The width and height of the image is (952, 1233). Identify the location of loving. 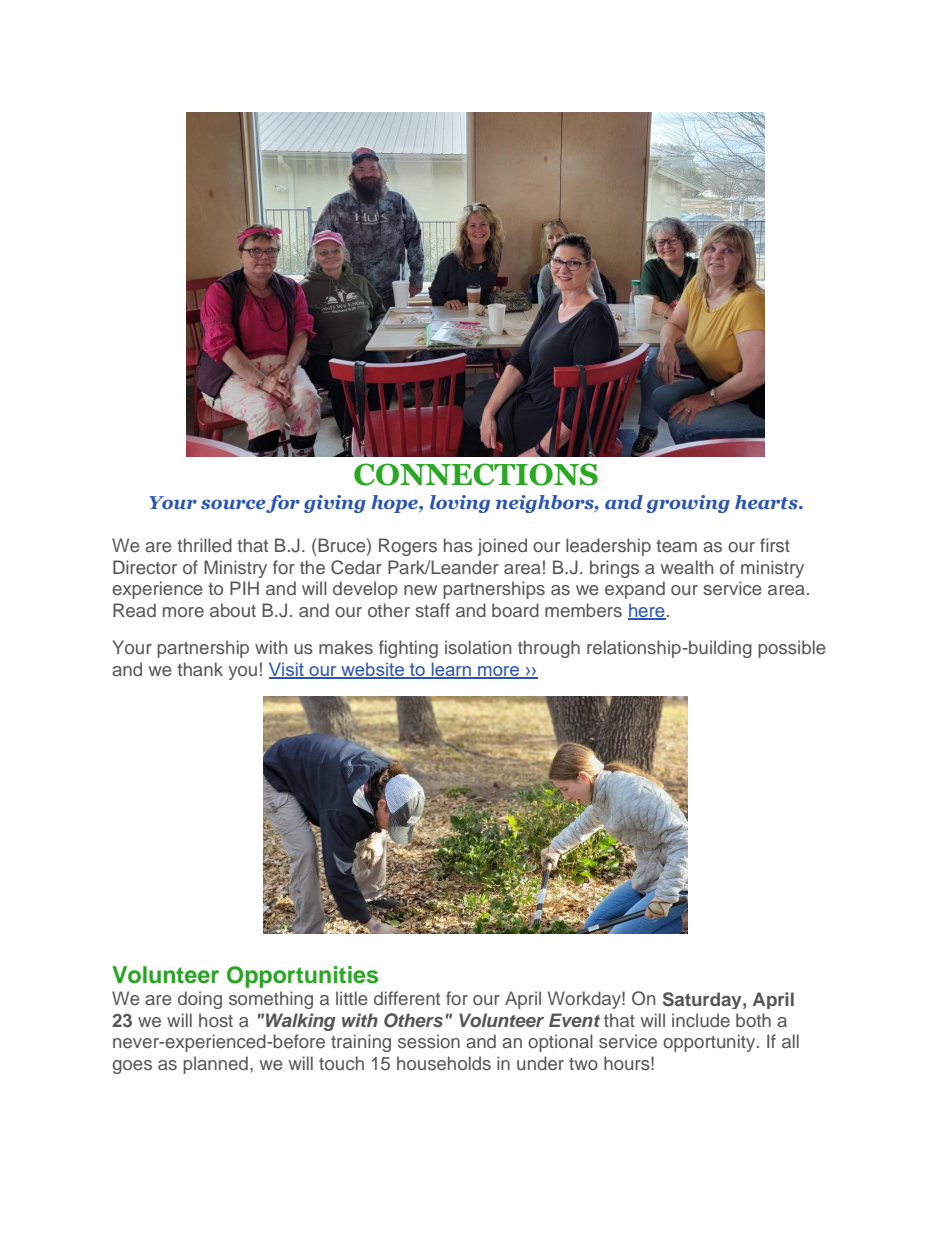
(460, 504).
